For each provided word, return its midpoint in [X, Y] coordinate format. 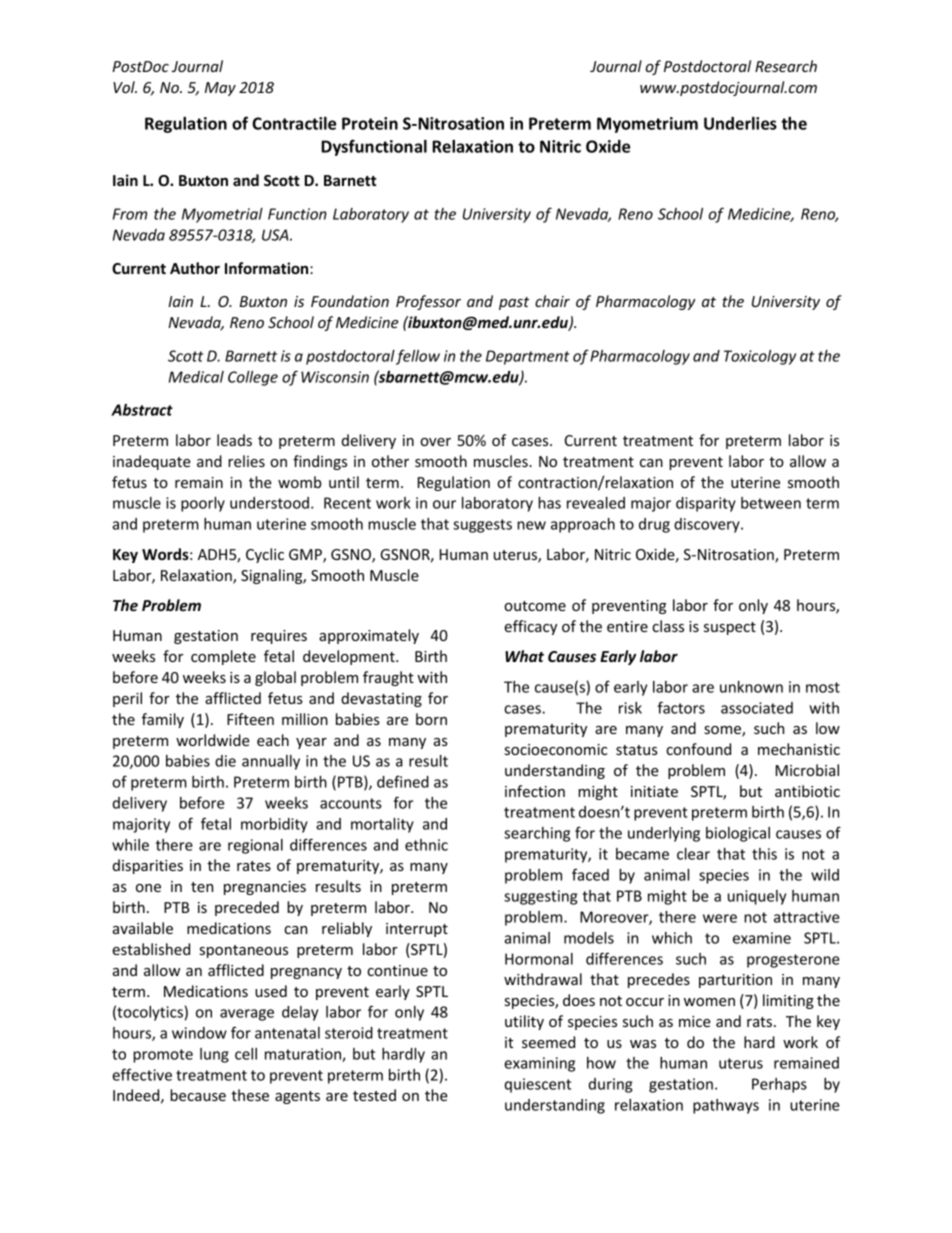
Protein [370, 123]
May [220, 89]
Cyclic [265, 555]
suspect [730, 628]
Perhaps [779, 1085]
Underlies [740, 123]
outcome [535, 606]
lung [214, 1055]
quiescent [538, 1085]
